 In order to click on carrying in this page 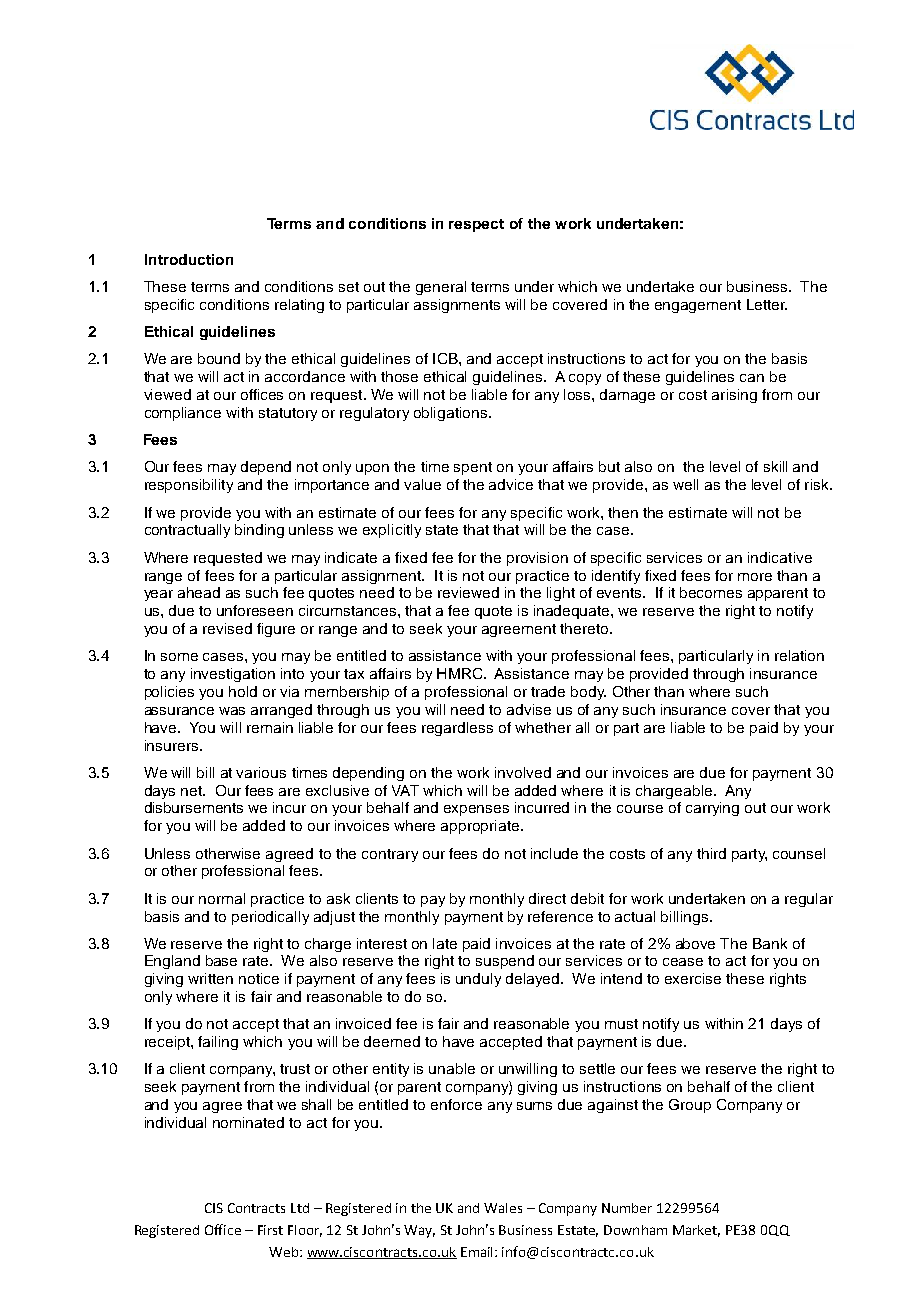, I will do `click(712, 809)`.
